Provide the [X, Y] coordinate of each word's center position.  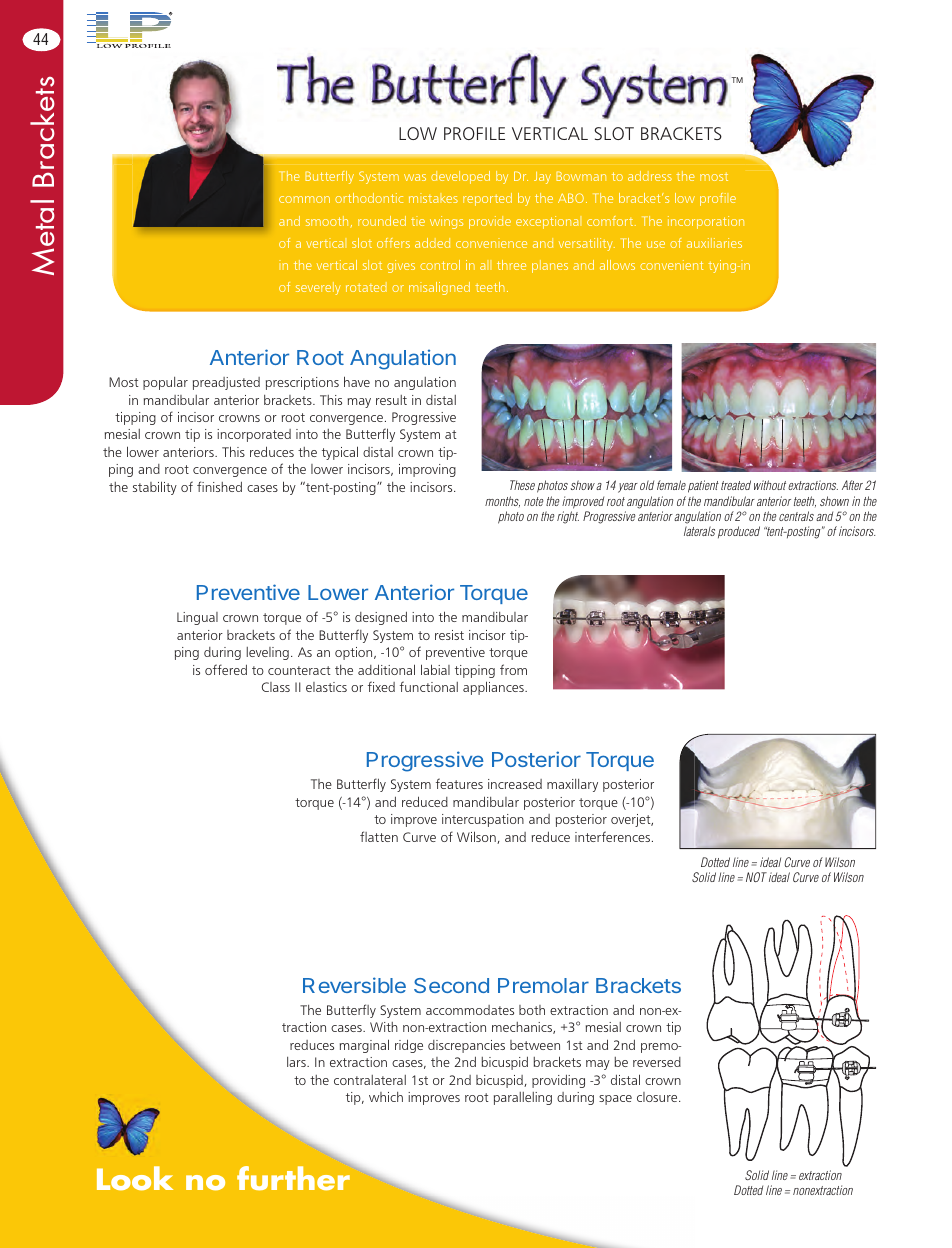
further [293, 1178]
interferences [614, 836]
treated [736, 485]
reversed [657, 1062]
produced [739, 532]
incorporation [706, 222]
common [304, 199]
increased [515, 784]
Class [276, 687]
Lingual [197, 618]
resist [449, 635]
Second [451, 985]
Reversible [354, 985]
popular [165, 383]
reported [487, 199]
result [391, 400]
